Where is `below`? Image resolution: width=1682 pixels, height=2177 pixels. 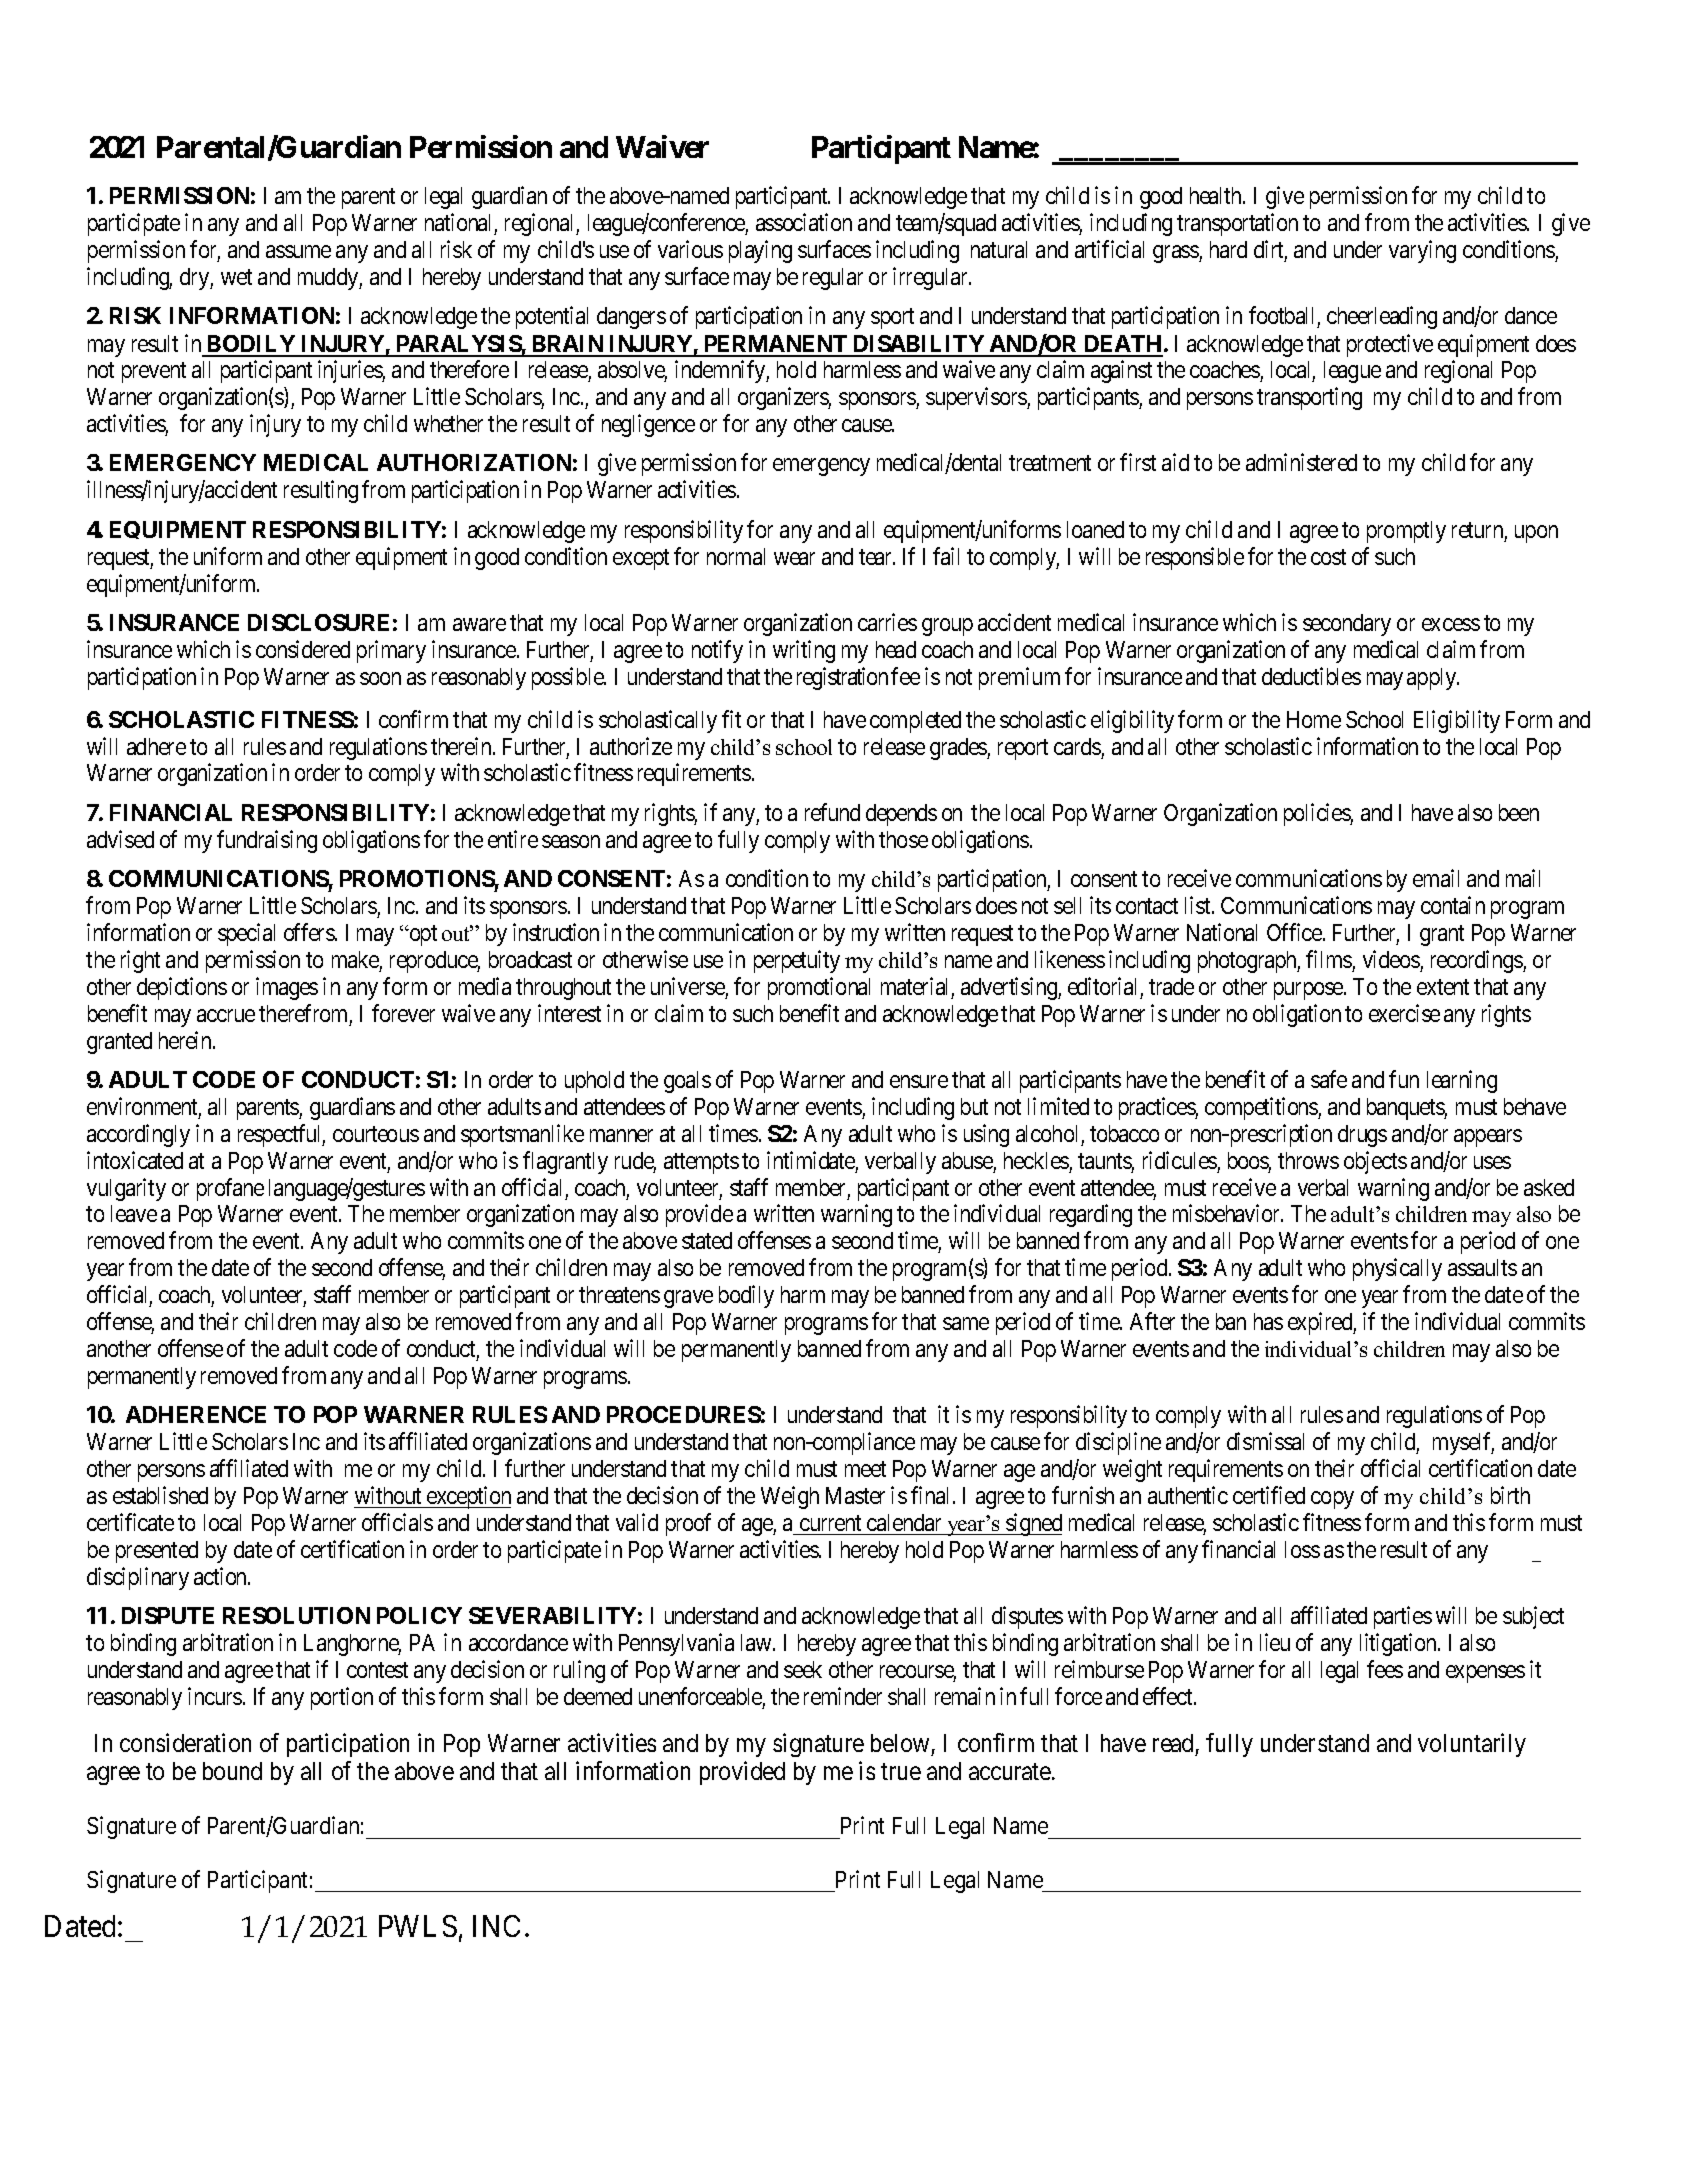
below is located at coordinates (900, 1743).
